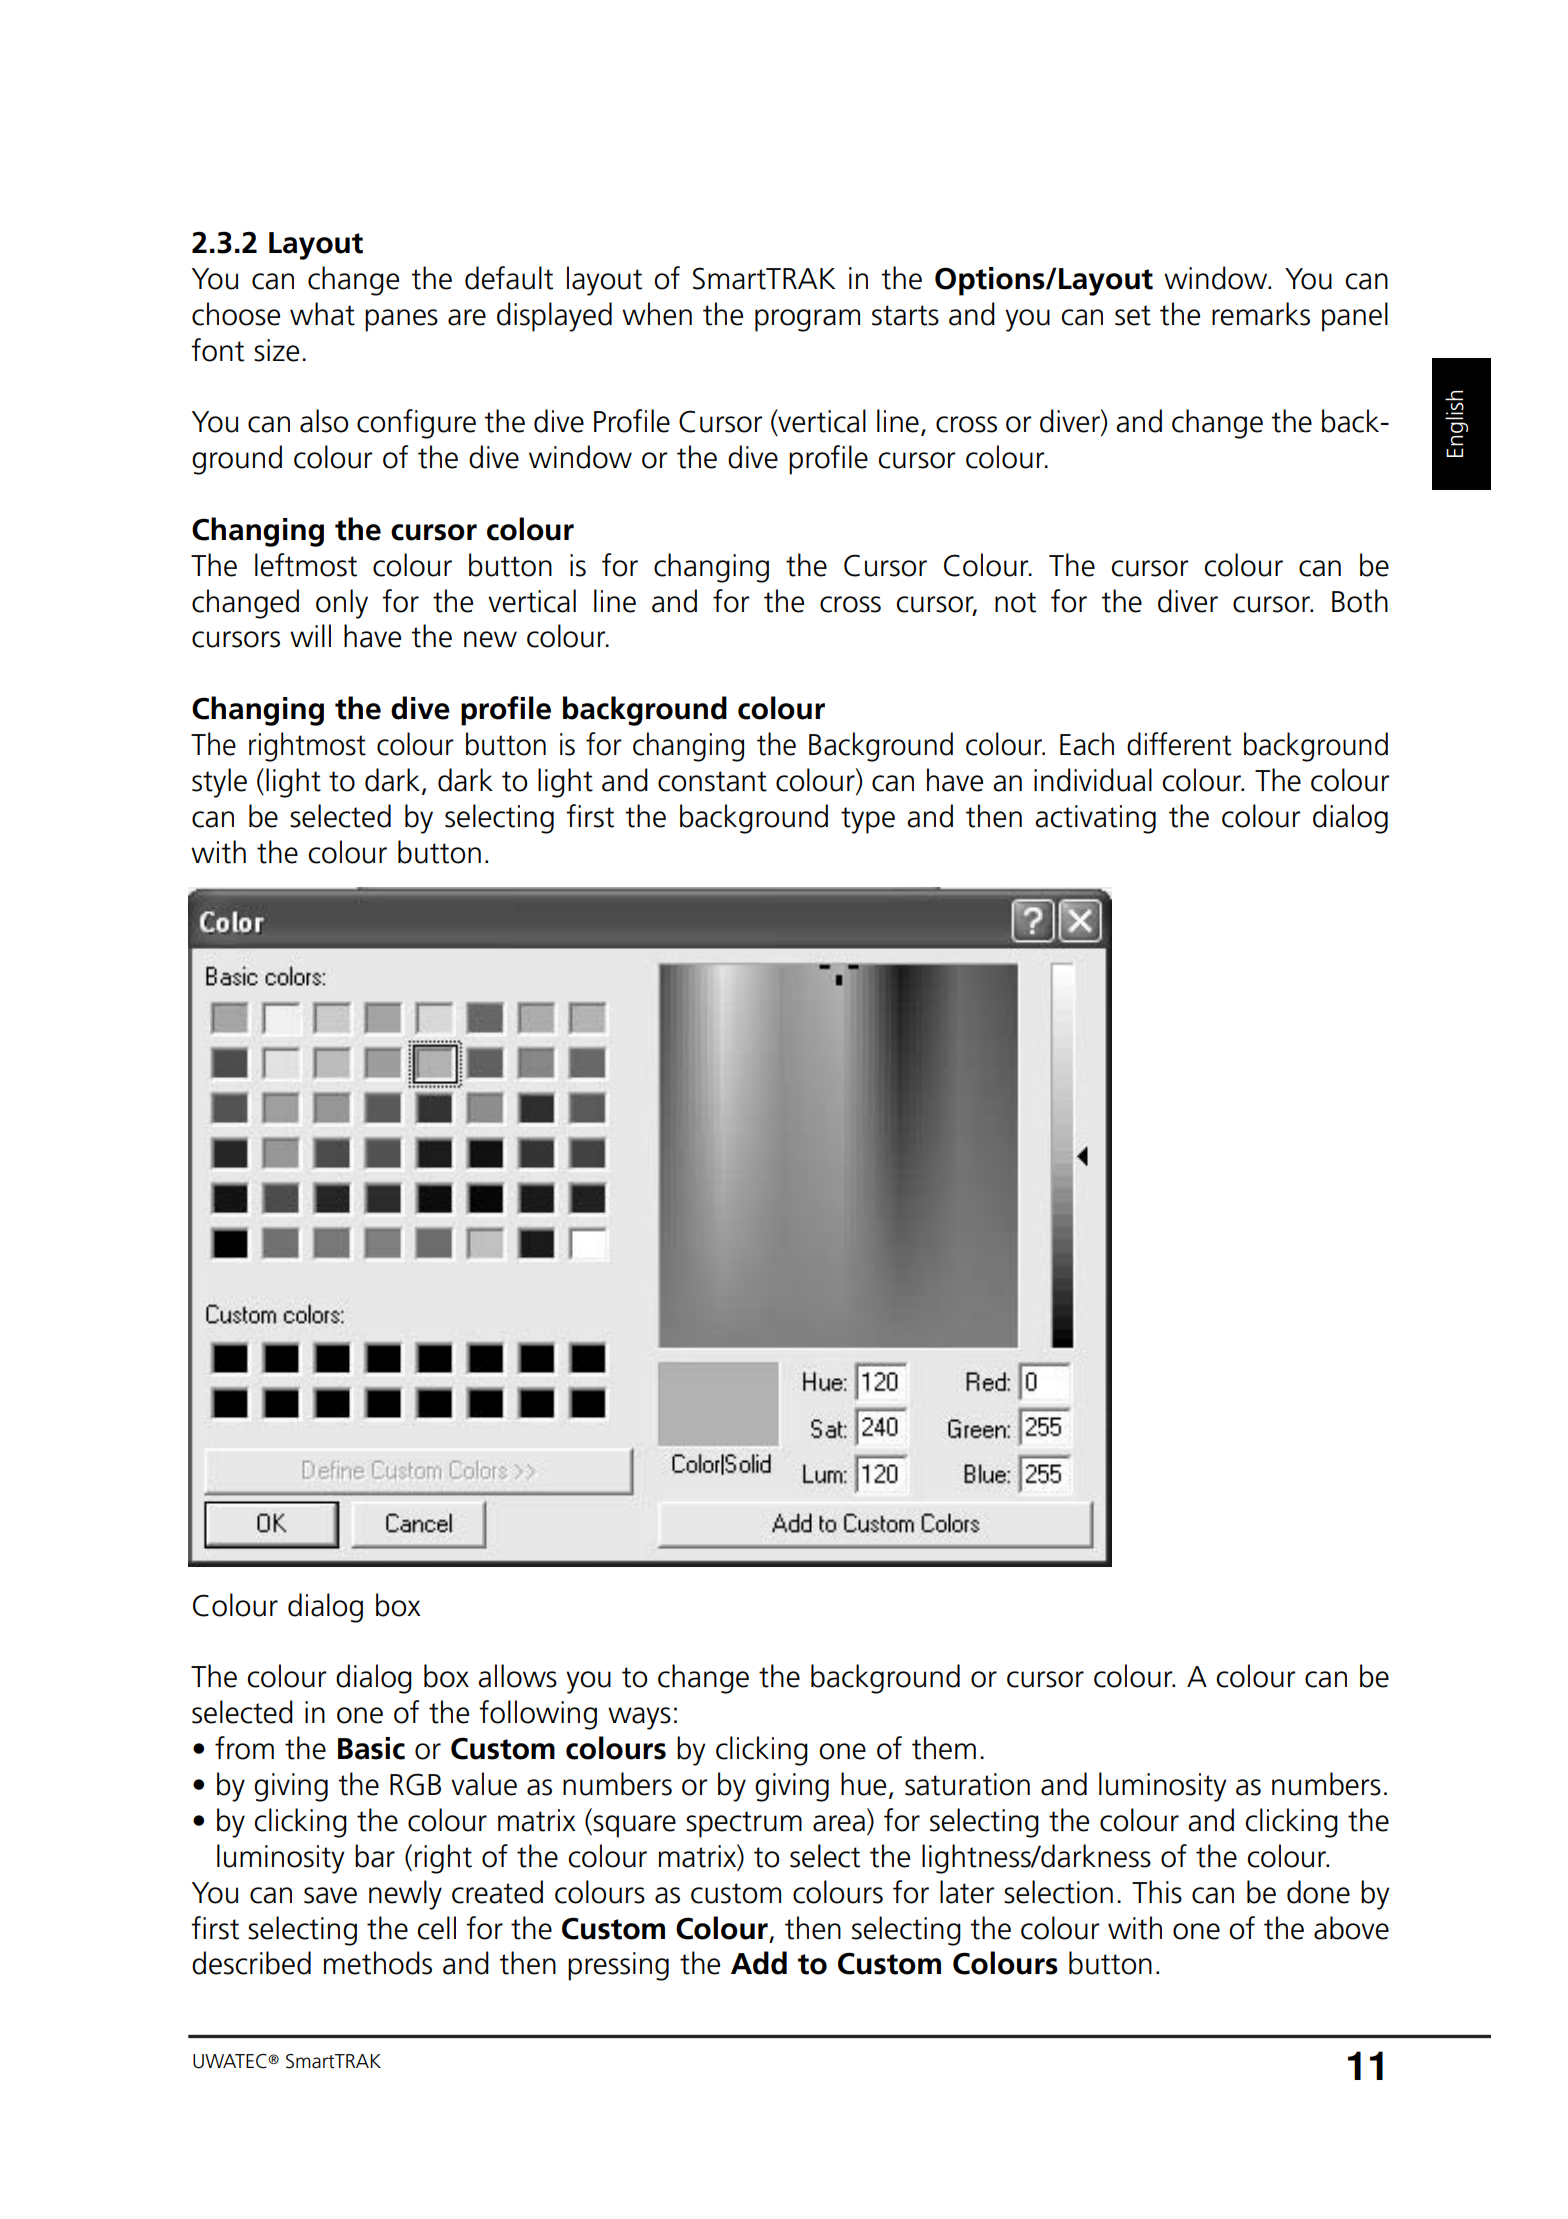 This page has height=2219, width=1568. I want to click on remarks, so click(1261, 314).
